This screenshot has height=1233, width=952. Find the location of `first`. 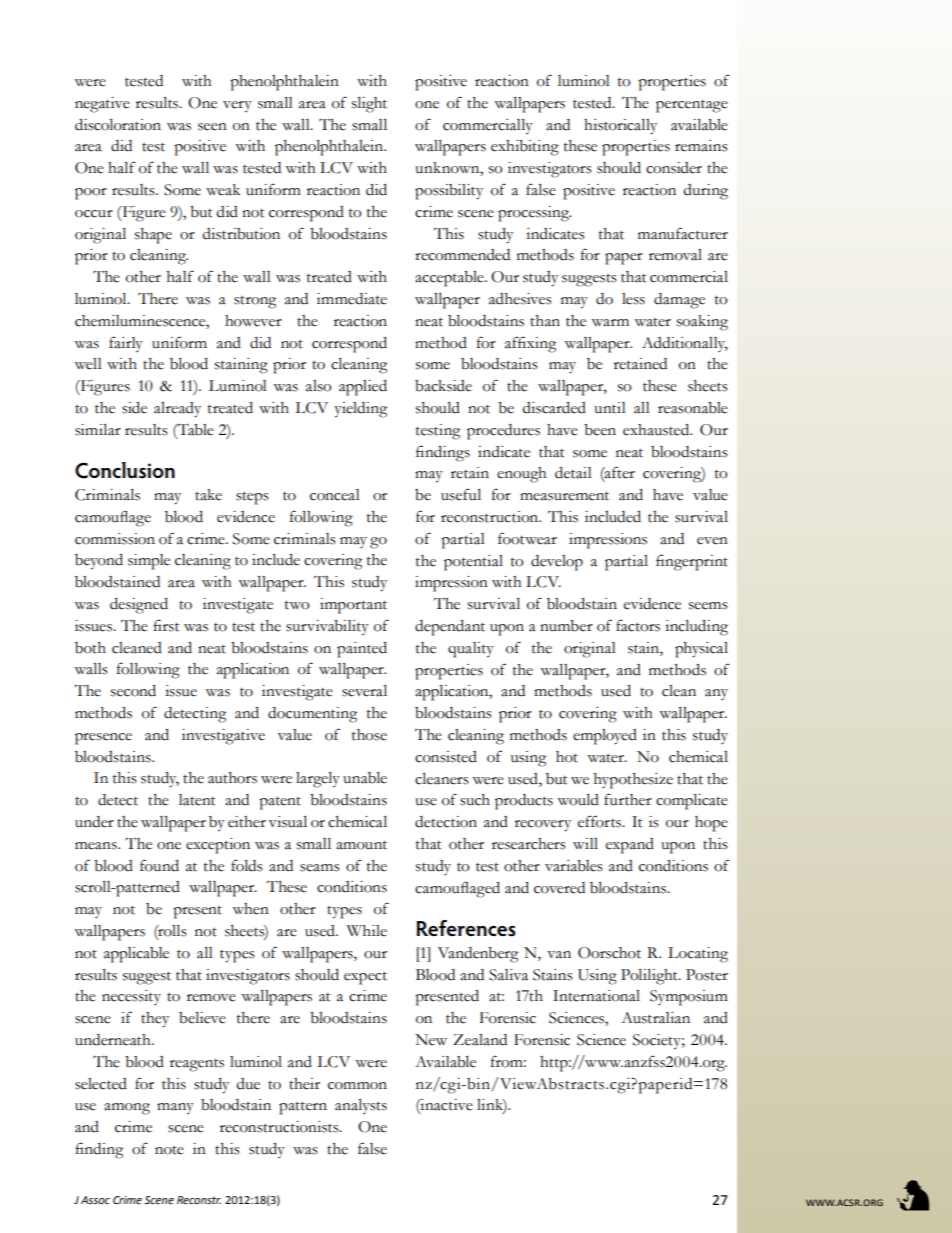

first is located at coordinates (166, 625).
